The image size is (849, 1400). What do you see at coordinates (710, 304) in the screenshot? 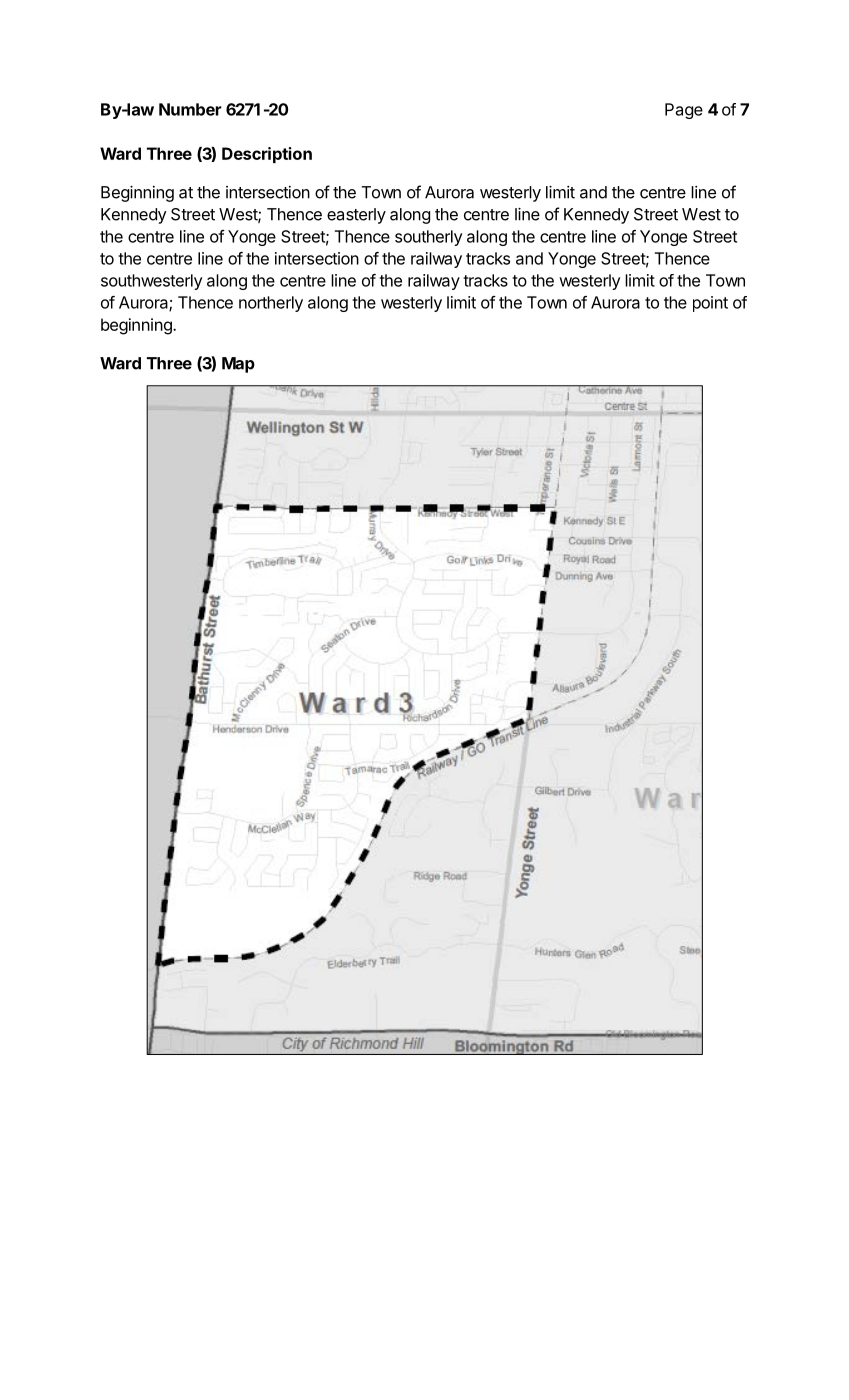
I see `point` at bounding box center [710, 304].
